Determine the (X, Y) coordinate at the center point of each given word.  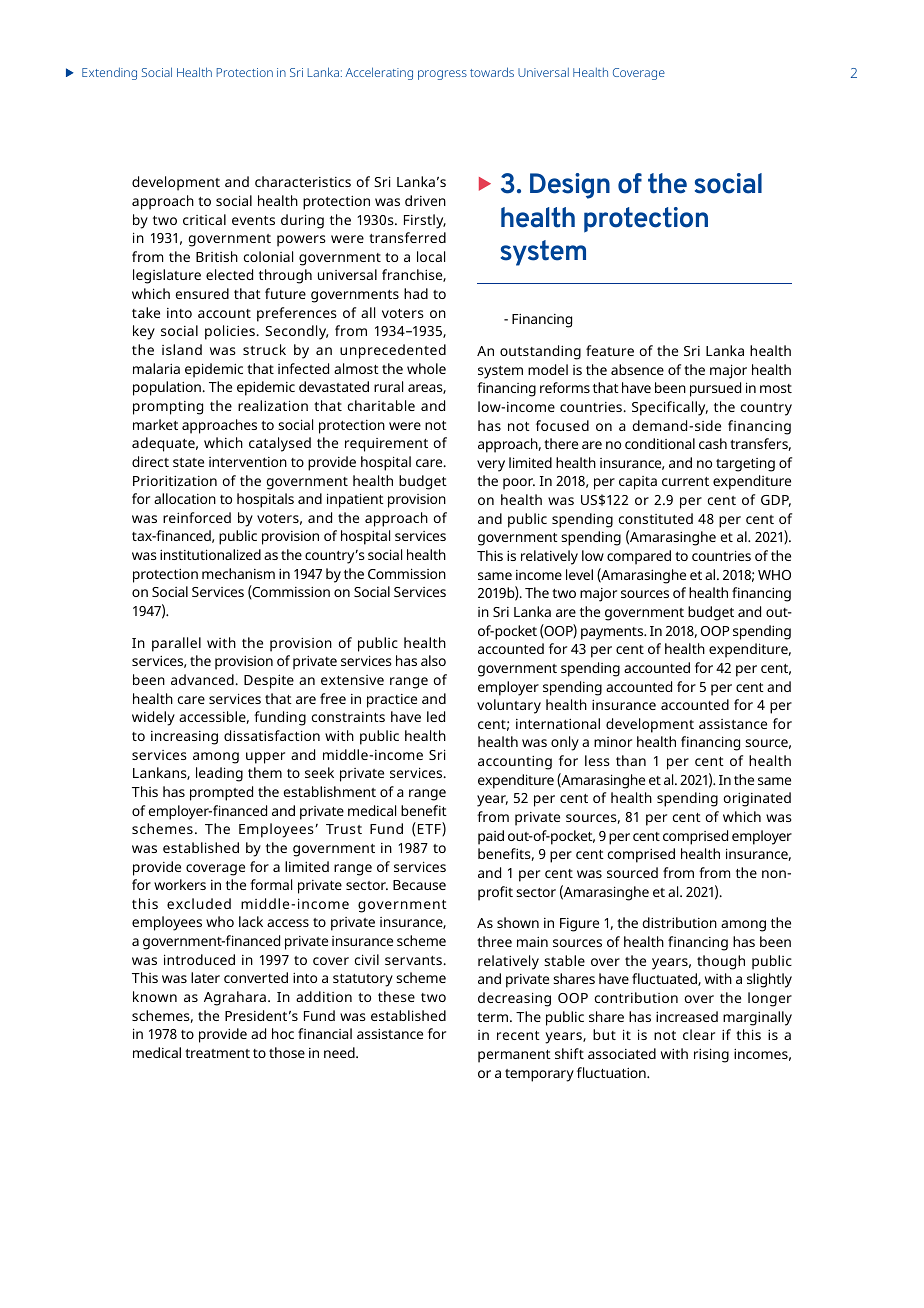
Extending (109, 73)
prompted (221, 793)
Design (570, 186)
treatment (217, 1053)
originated (757, 799)
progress (442, 75)
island (182, 349)
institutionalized (210, 554)
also (433, 660)
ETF (429, 829)
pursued (715, 389)
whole (426, 368)
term (492, 1017)
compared (639, 557)
